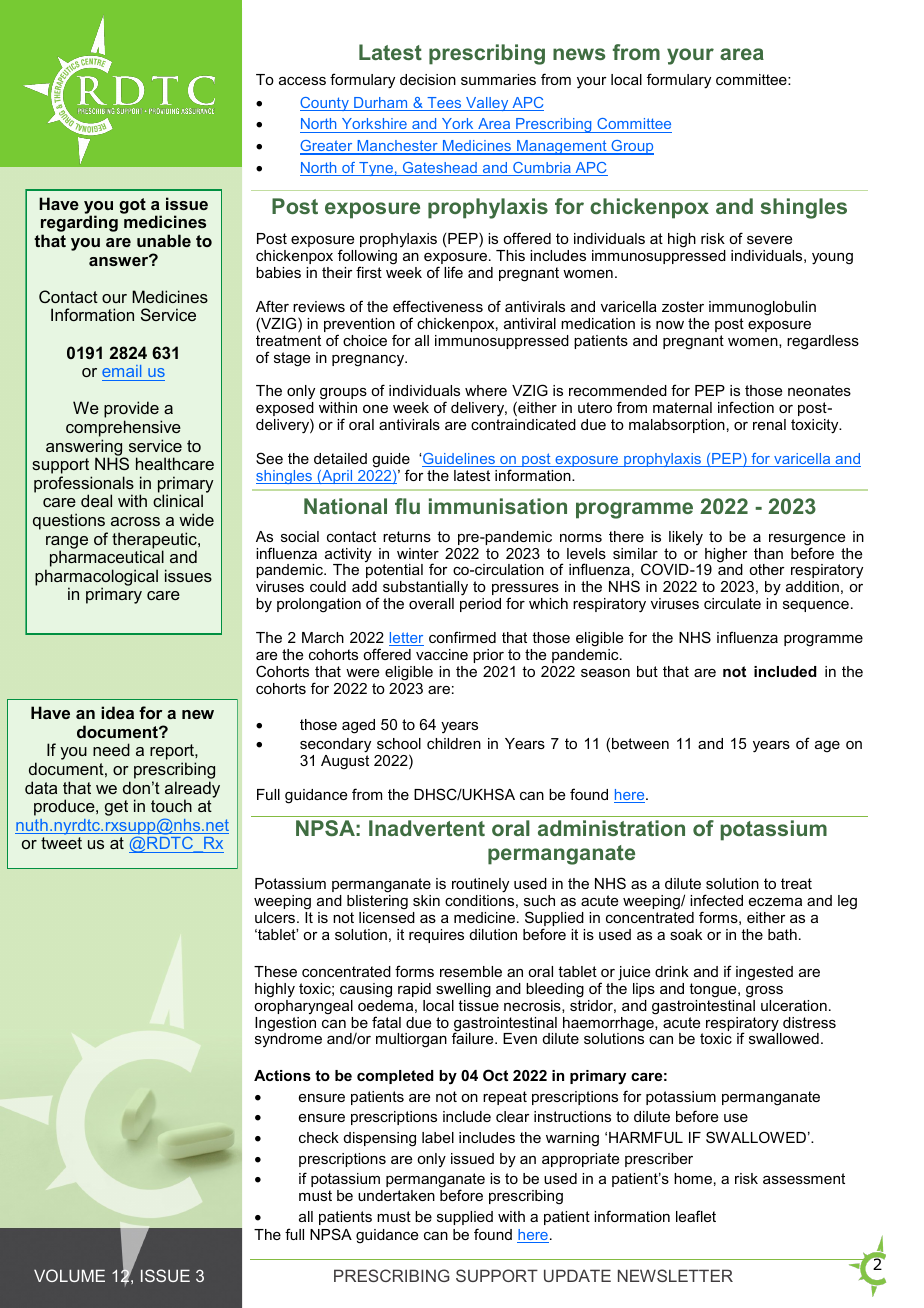 The image size is (924, 1308). What do you see at coordinates (764, 992) in the screenshot?
I see `gross` at bounding box center [764, 992].
